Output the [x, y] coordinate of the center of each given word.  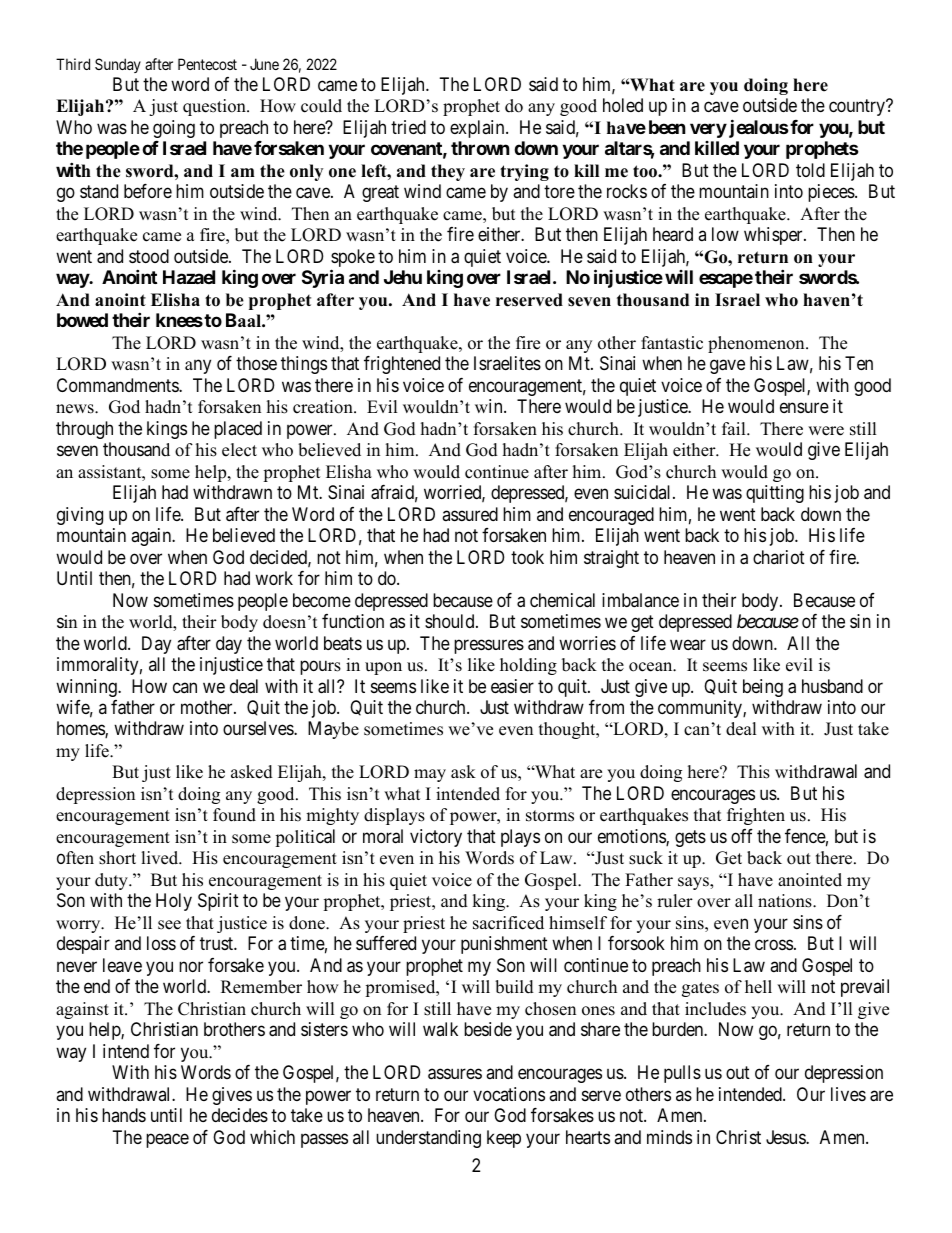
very [708, 130]
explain [478, 129]
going [174, 129]
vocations [509, 1094]
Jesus [786, 1137]
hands [124, 1115]
